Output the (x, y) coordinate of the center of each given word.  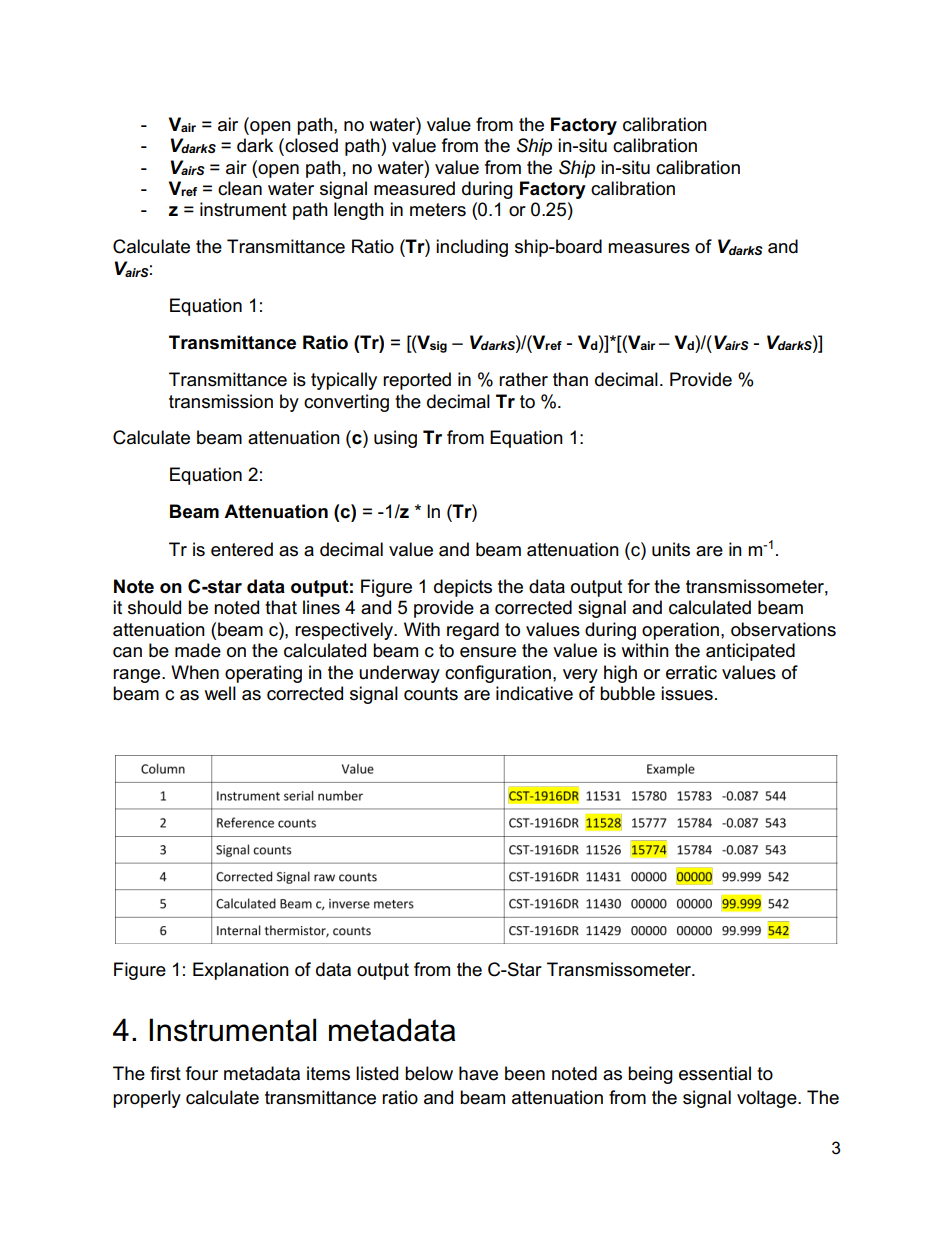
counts (431, 694)
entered (242, 549)
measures (649, 248)
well (220, 693)
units (671, 549)
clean (240, 188)
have (478, 1073)
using (395, 439)
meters (438, 210)
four (202, 1073)
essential (715, 1073)
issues (687, 693)
